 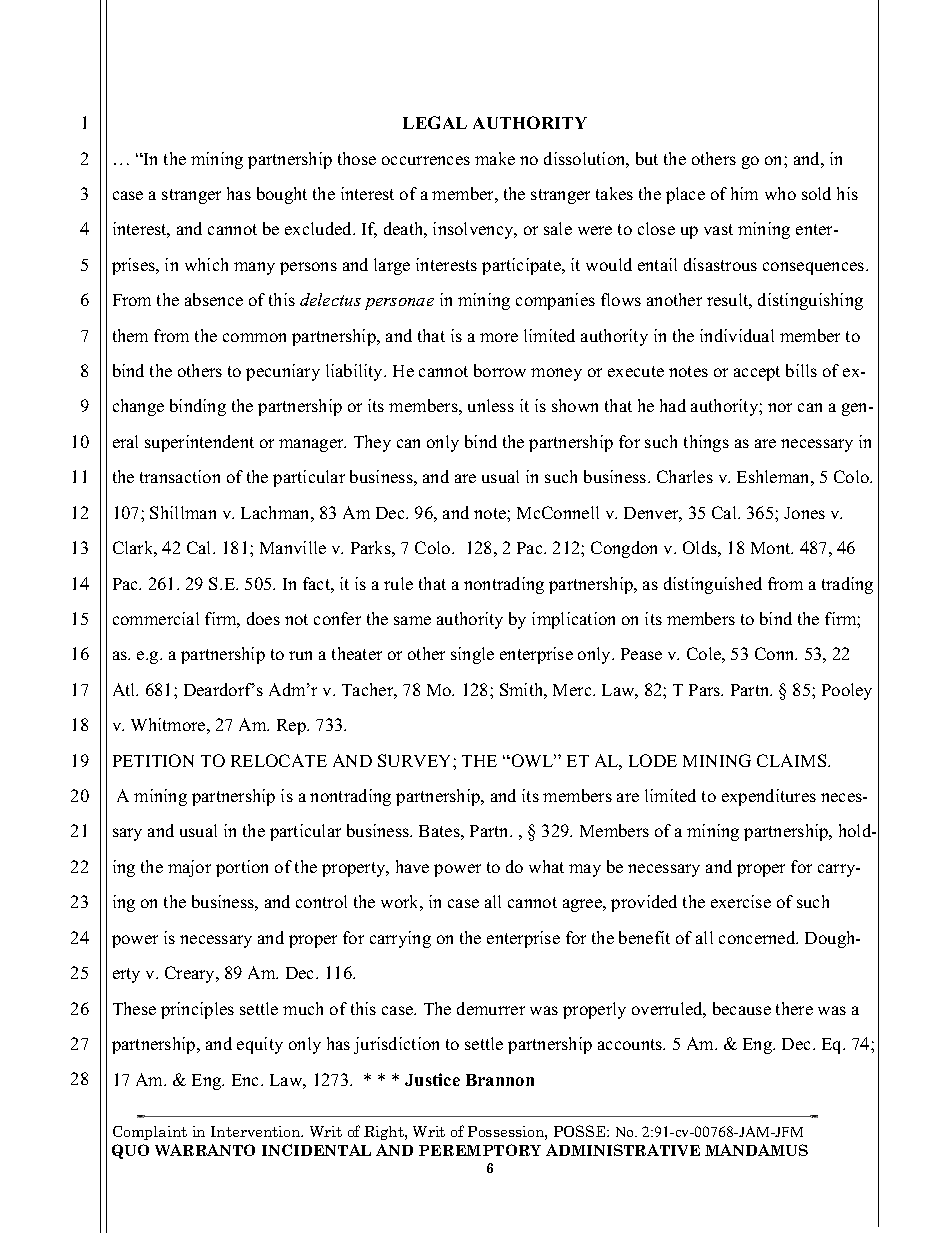 What do you see at coordinates (495, 158) in the screenshot?
I see `make` at bounding box center [495, 158].
